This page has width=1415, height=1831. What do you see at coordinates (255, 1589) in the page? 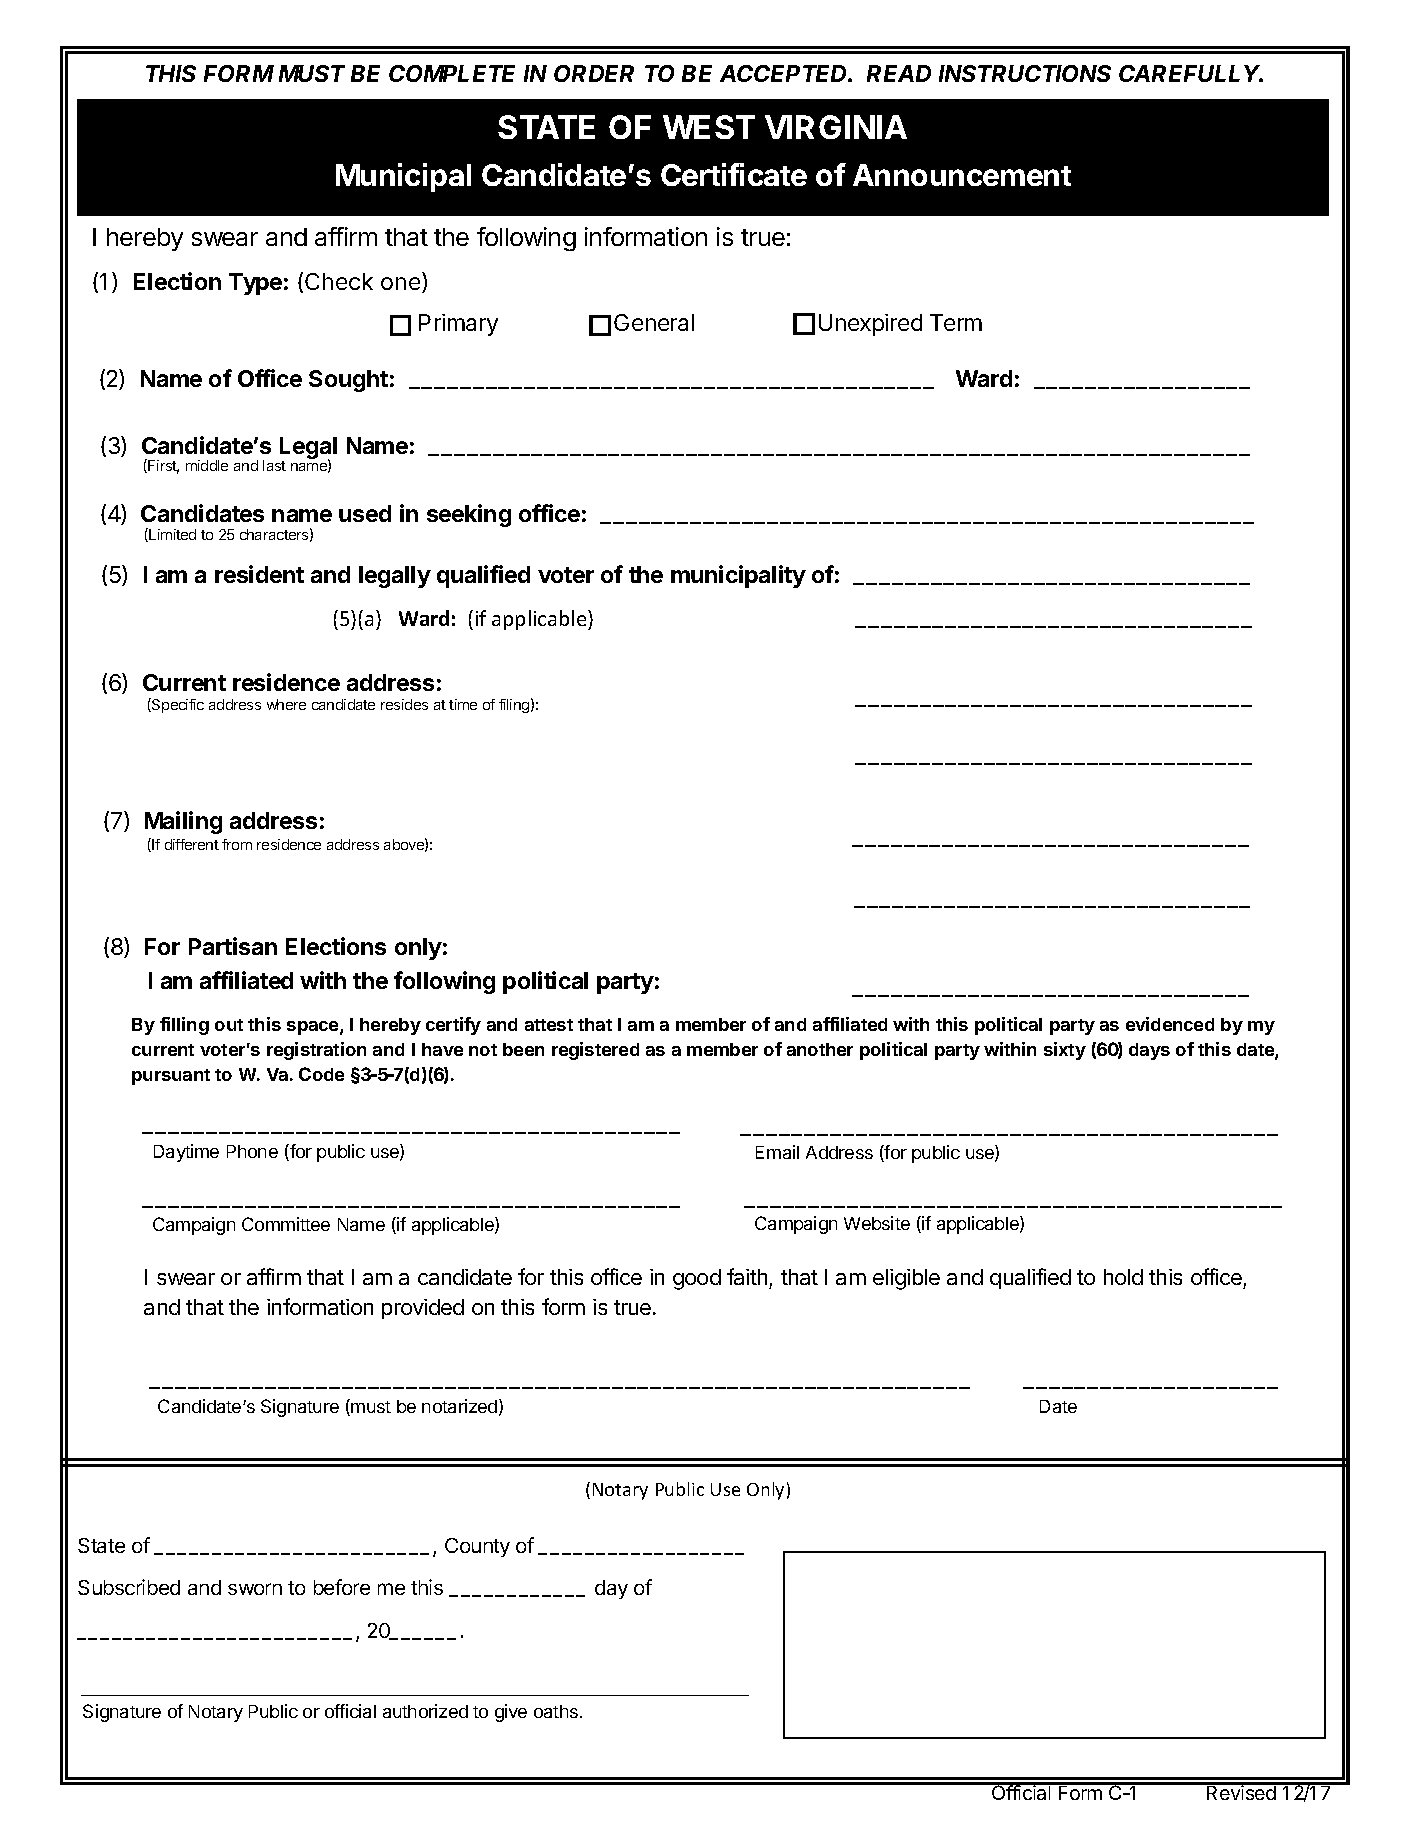
I see `sworn` at bounding box center [255, 1589].
